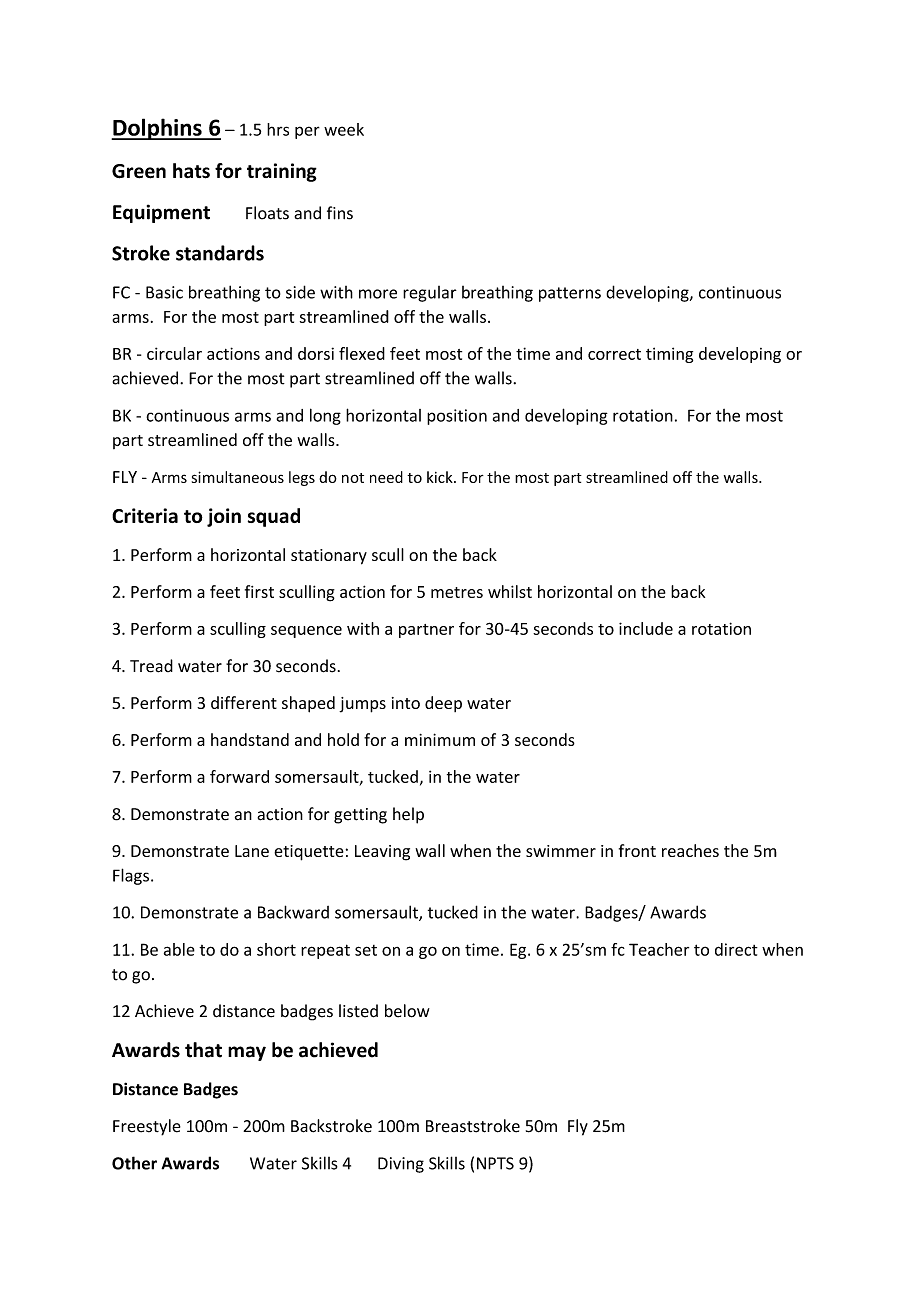 This screenshot has width=924, height=1308. I want to click on regular, so click(430, 294).
